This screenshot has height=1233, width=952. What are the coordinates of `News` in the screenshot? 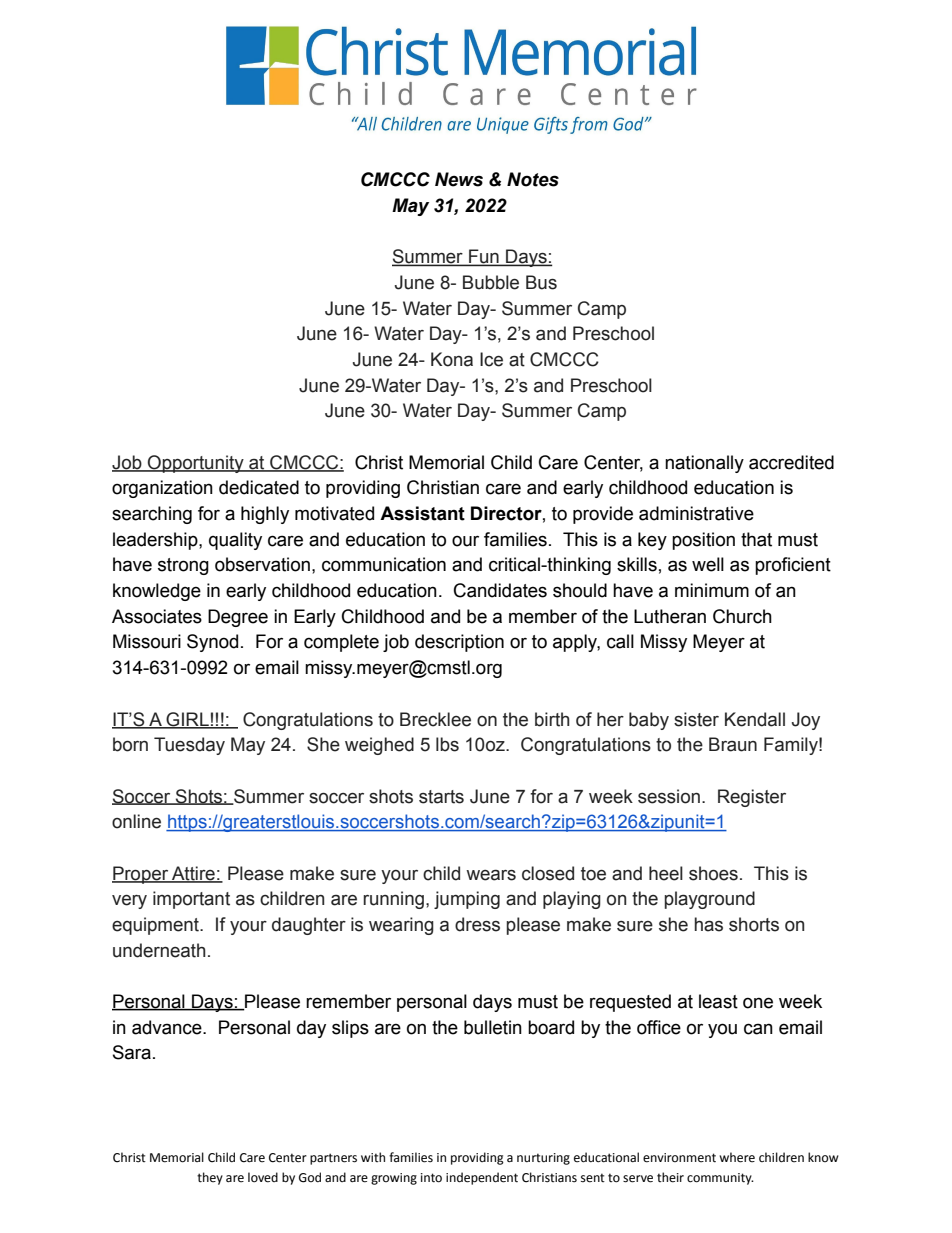 It's located at (459, 179).
